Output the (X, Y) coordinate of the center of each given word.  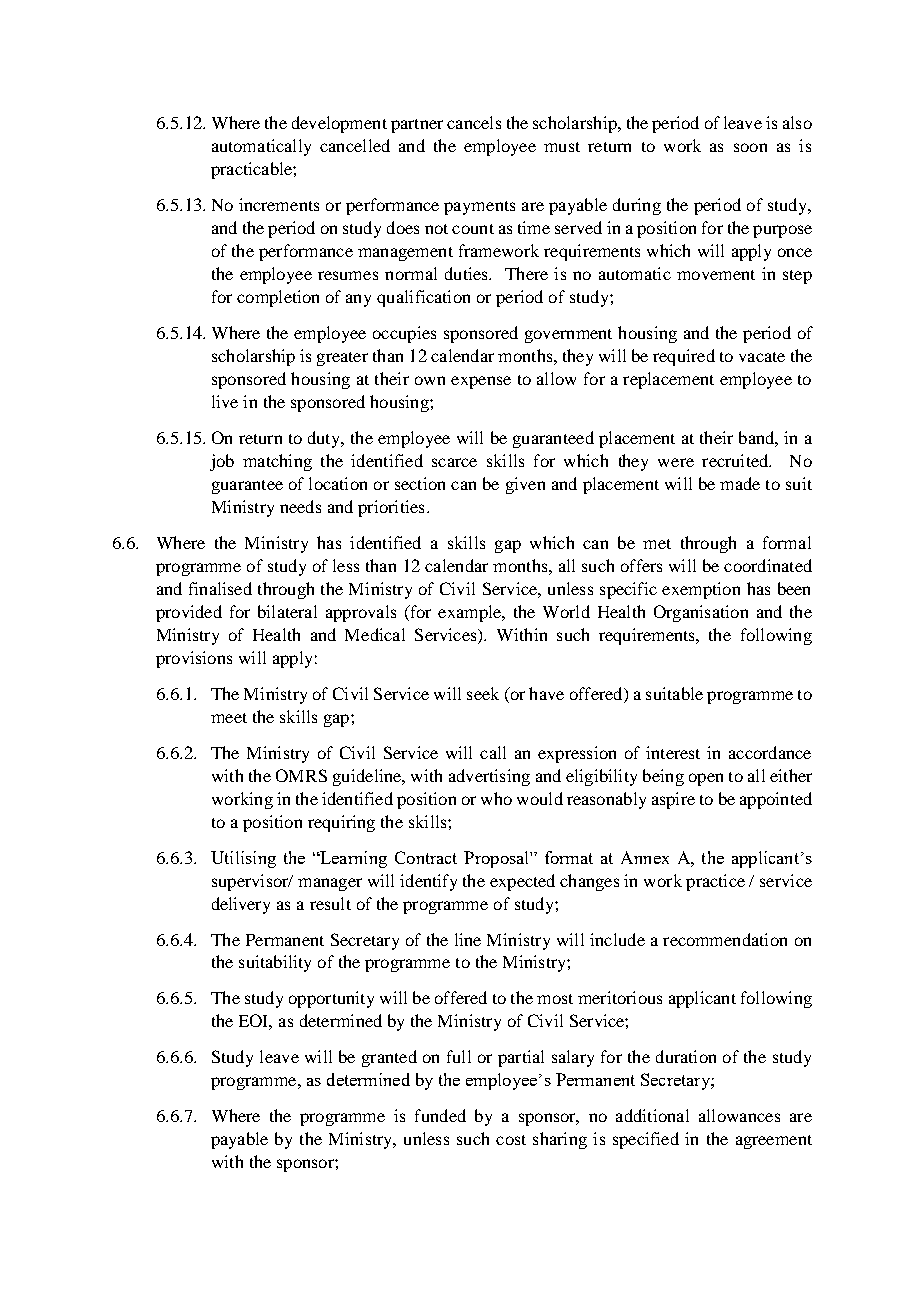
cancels (474, 122)
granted (389, 1058)
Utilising (243, 859)
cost (511, 1140)
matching (277, 462)
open (706, 779)
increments (279, 204)
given (525, 485)
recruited (736, 460)
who (496, 798)
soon (750, 147)
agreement (774, 1142)
